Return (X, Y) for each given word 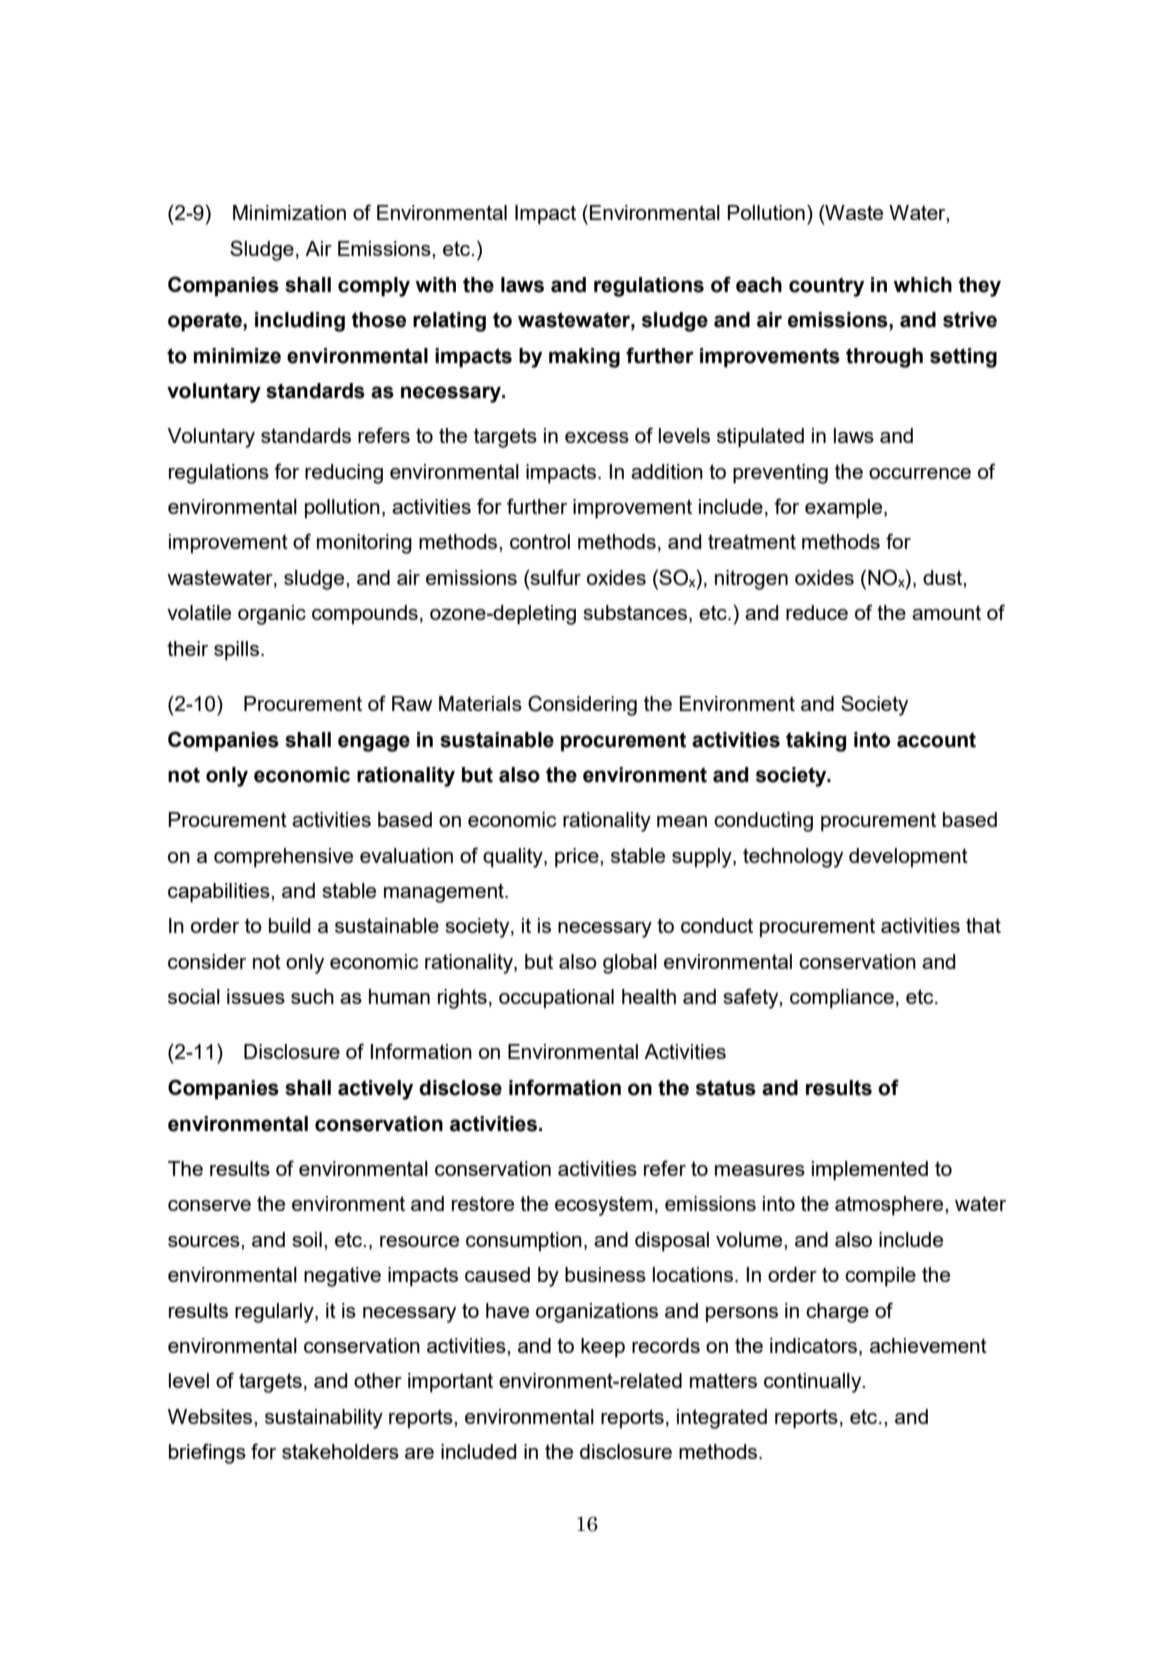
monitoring (364, 544)
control (540, 541)
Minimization (289, 212)
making (584, 358)
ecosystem (603, 1206)
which (922, 285)
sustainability (324, 1419)
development (908, 858)
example (845, 509)
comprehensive (283, 858)
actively (375, 1090)
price (578, 858)
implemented (870, 1171)
